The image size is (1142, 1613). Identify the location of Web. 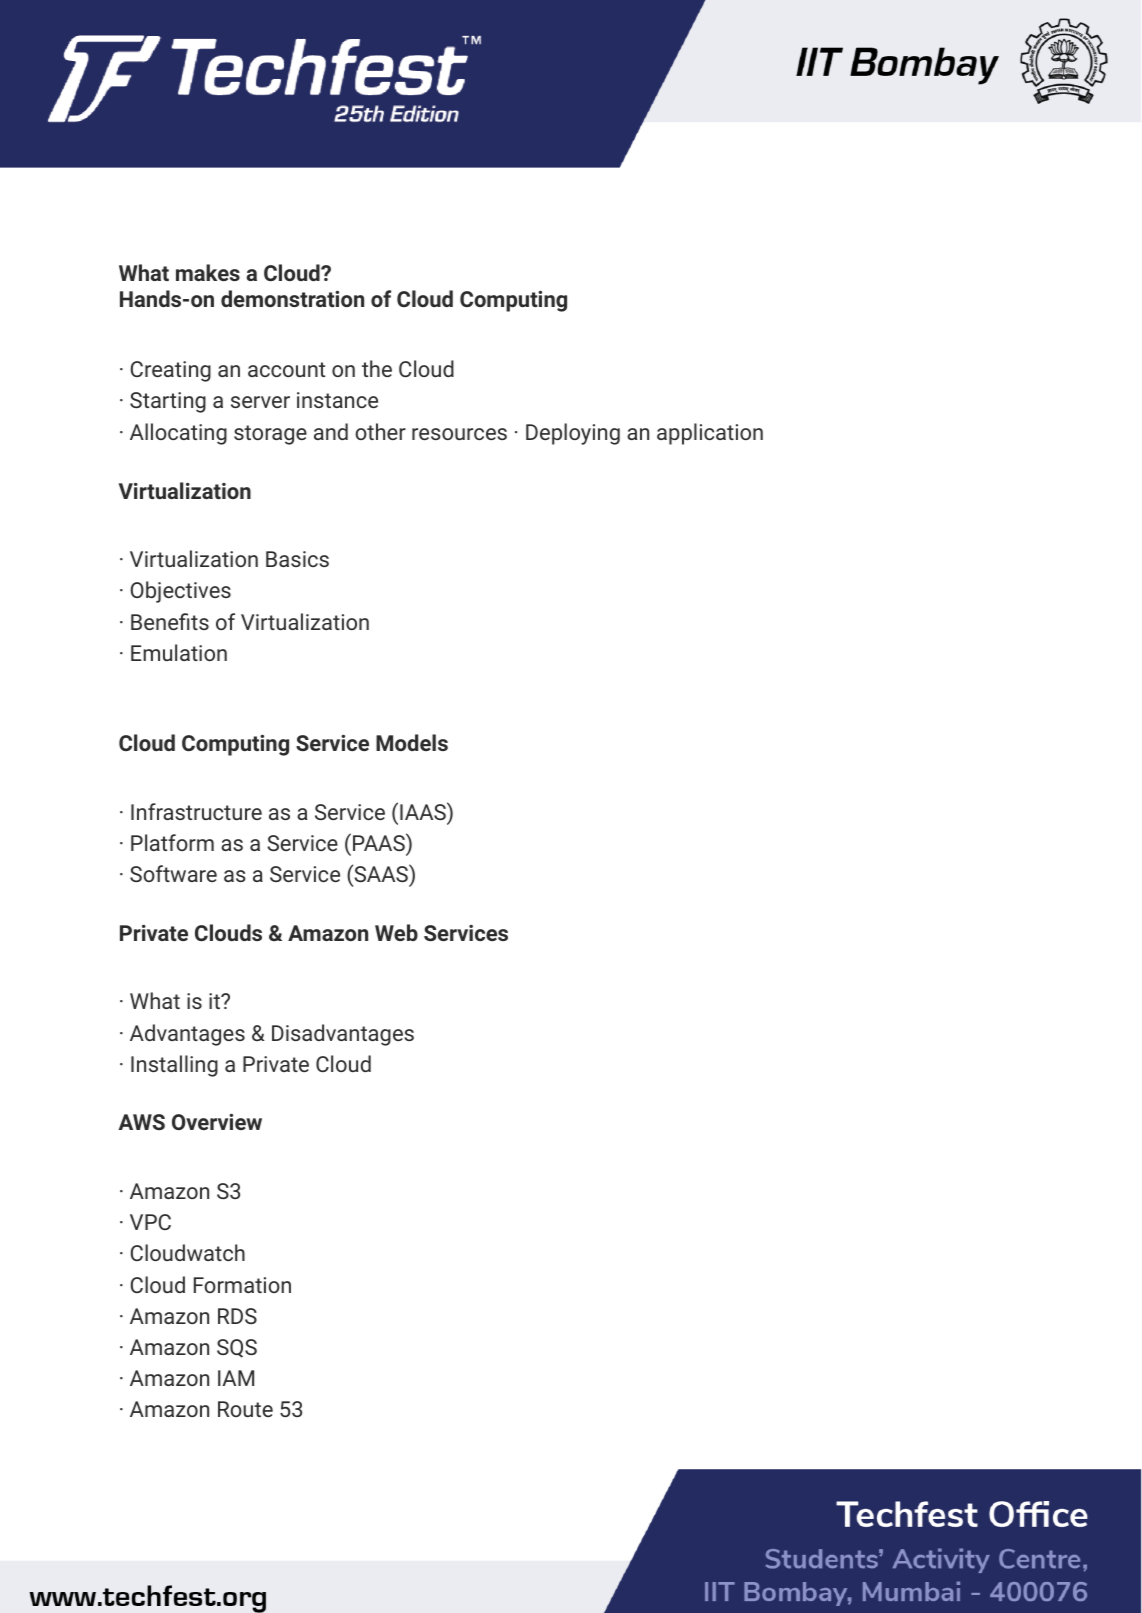
(396, 932).
